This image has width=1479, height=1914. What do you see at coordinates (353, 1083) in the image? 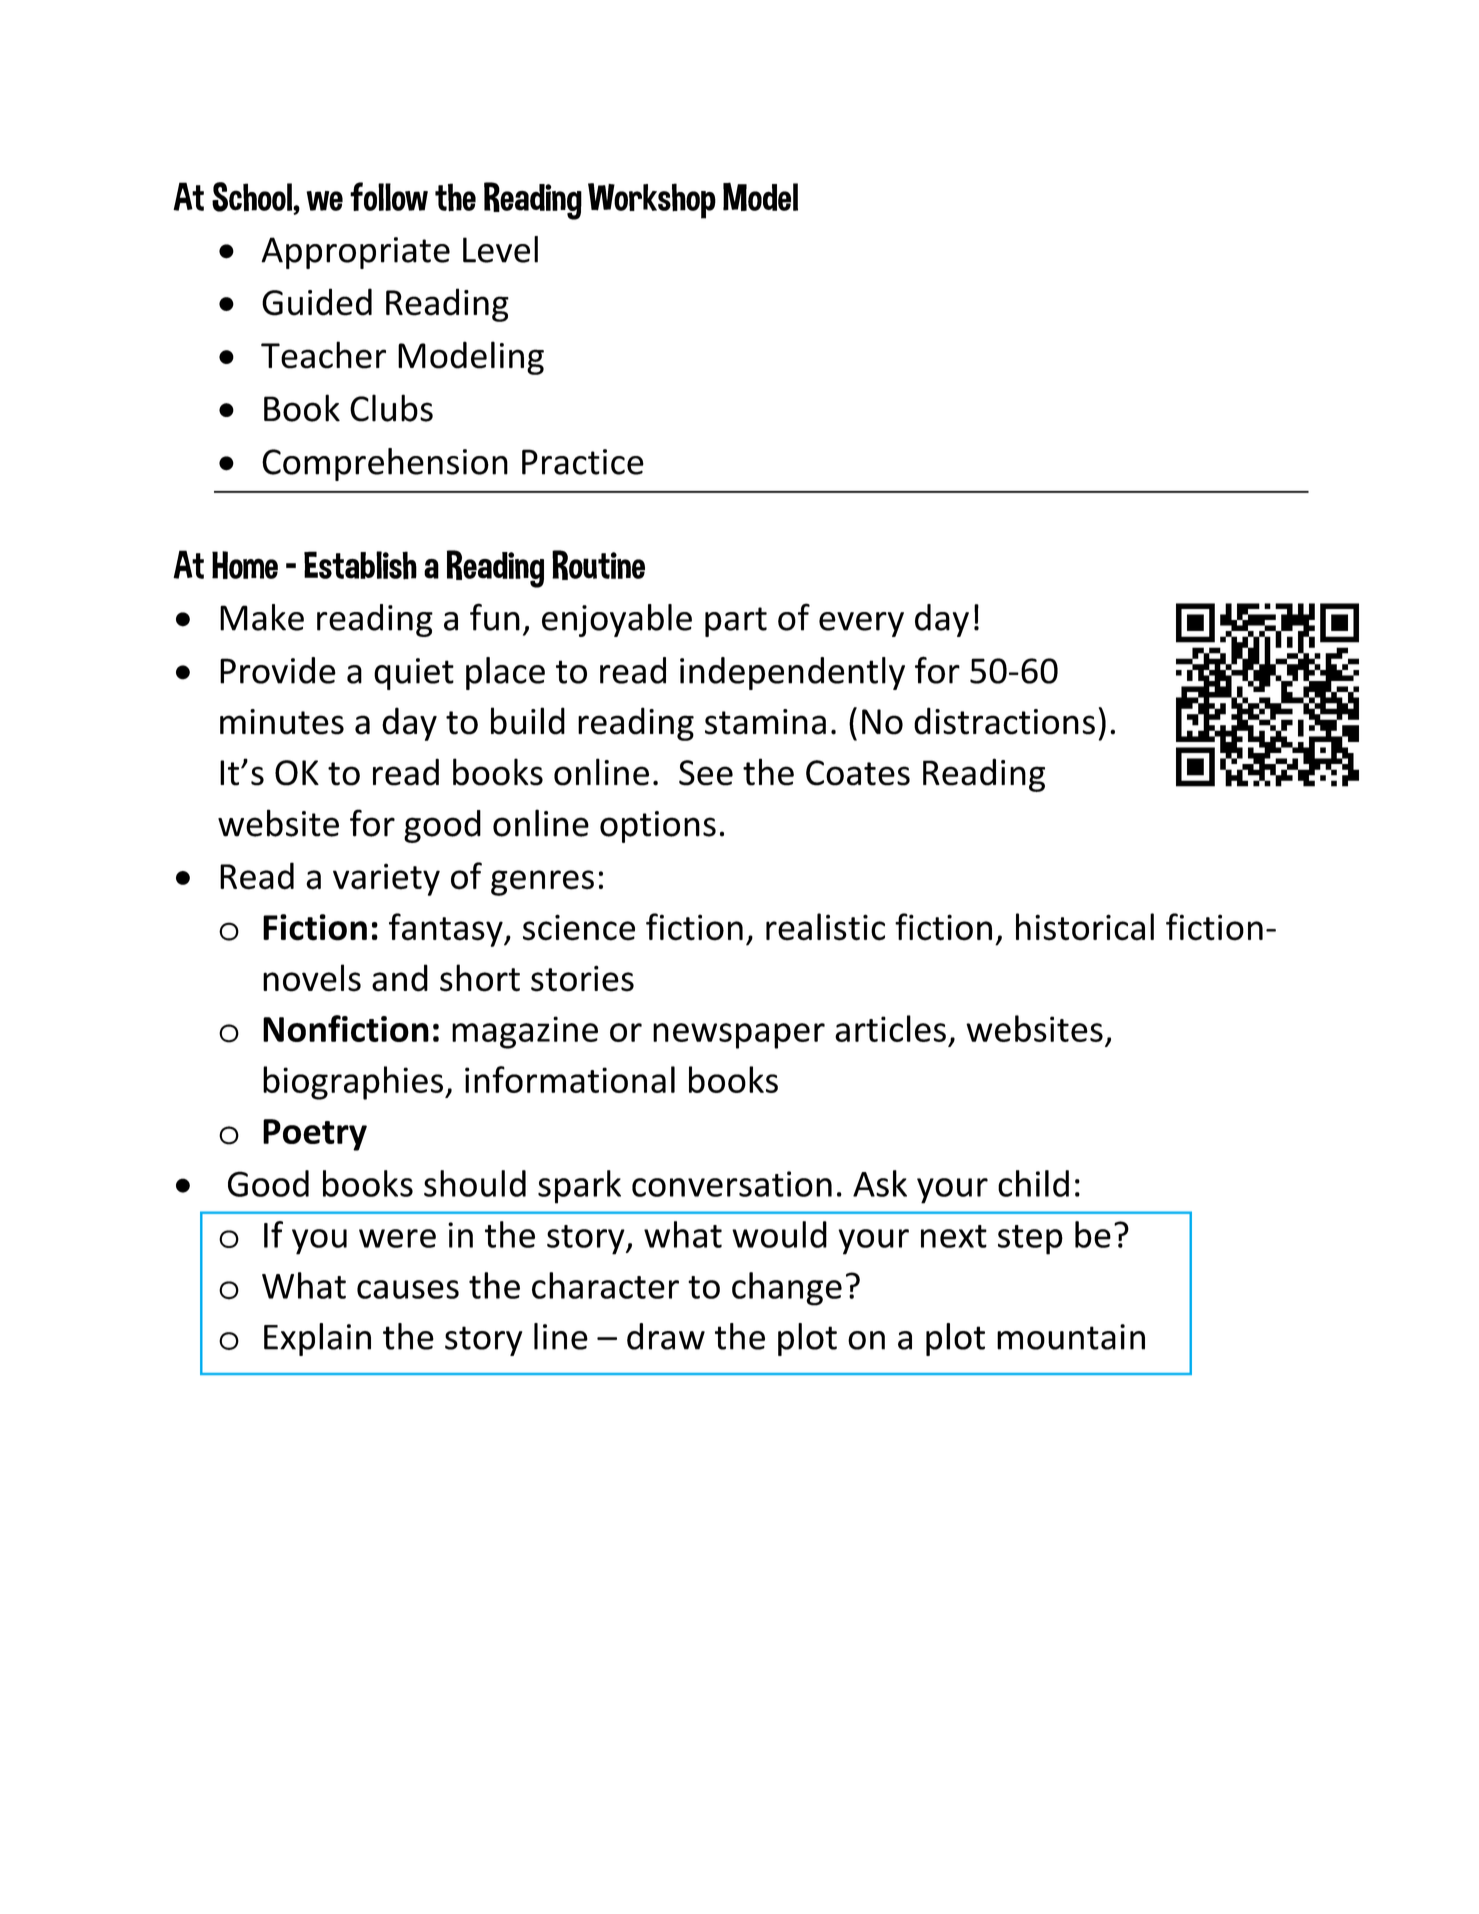
I see `biographies` at bounding box center [353, 1083].
